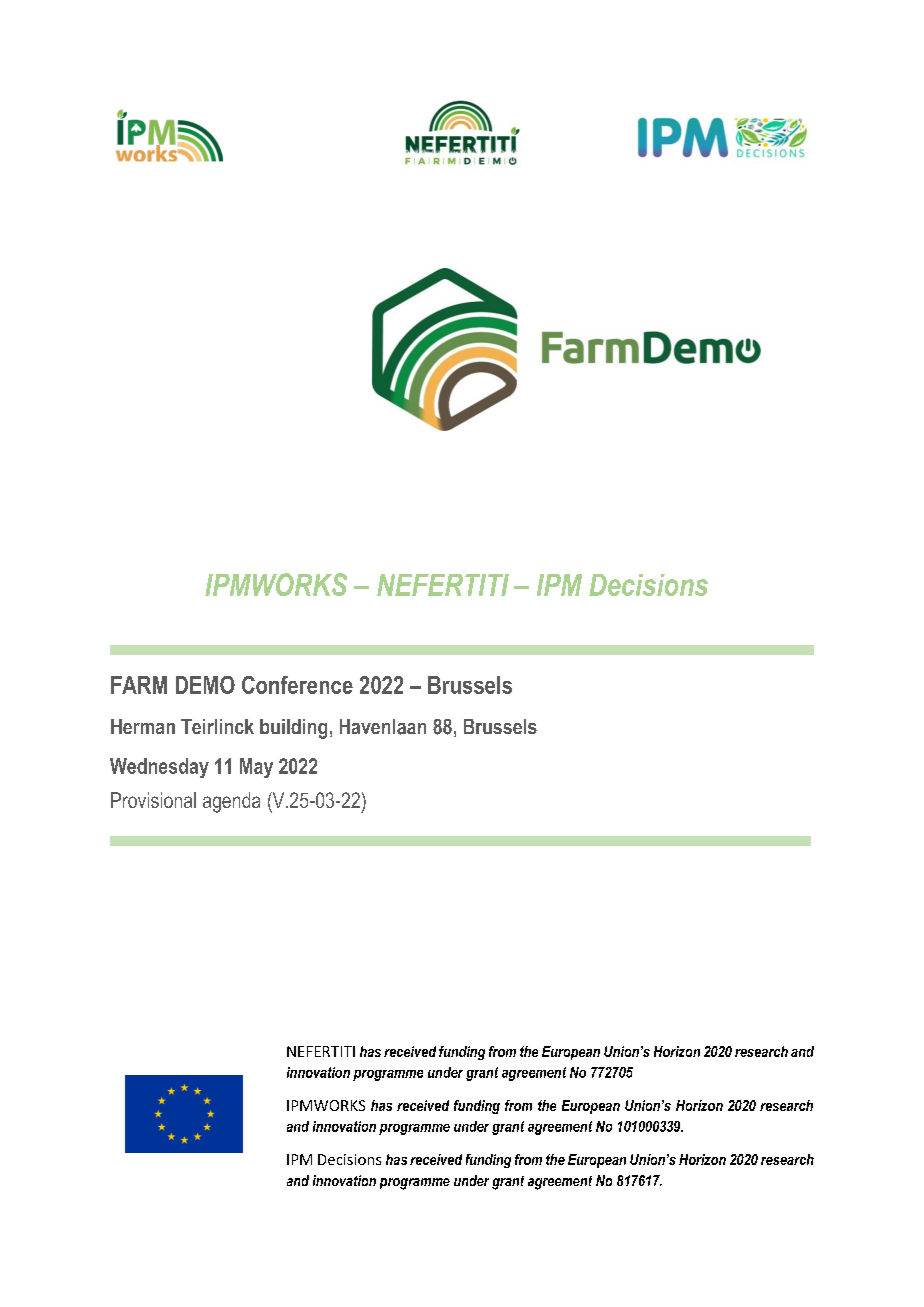  Describe the element at coordinates (205, 685) in the screenshot. I see `DEMO` at that location.
